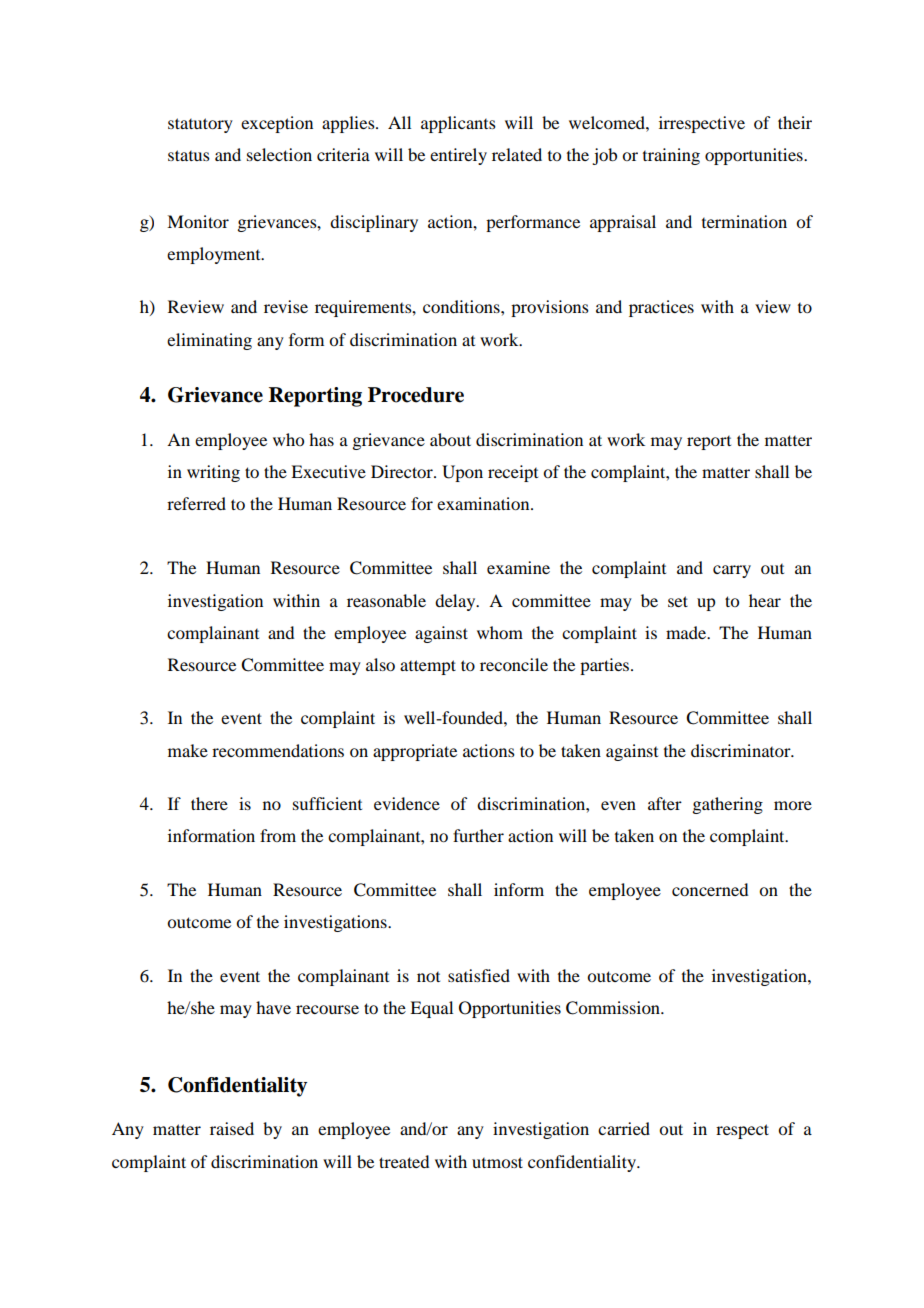  Describe the element at coordinates (273, 1007) in the image. I see `have` at that location.
